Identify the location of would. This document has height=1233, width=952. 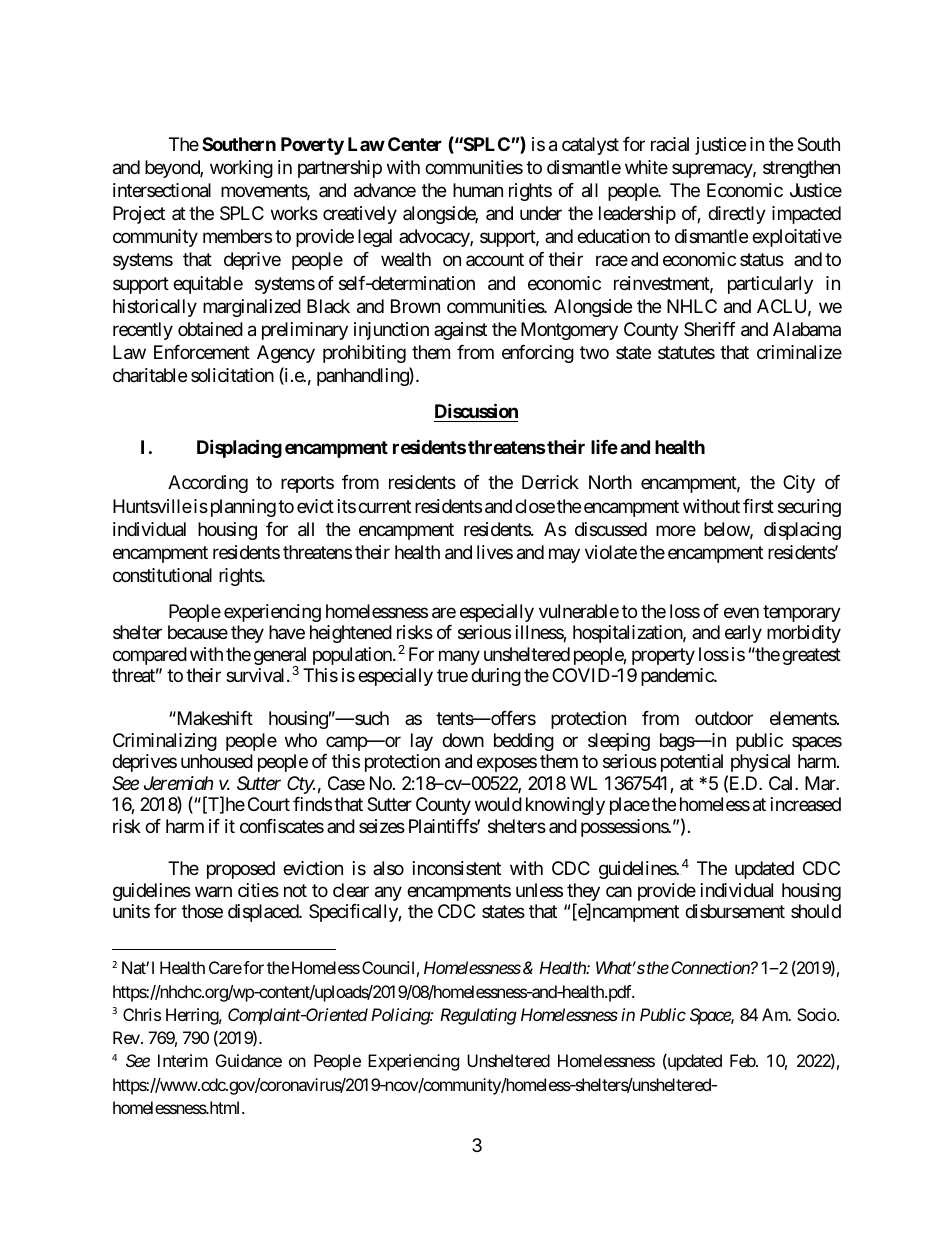
(498, 804).
